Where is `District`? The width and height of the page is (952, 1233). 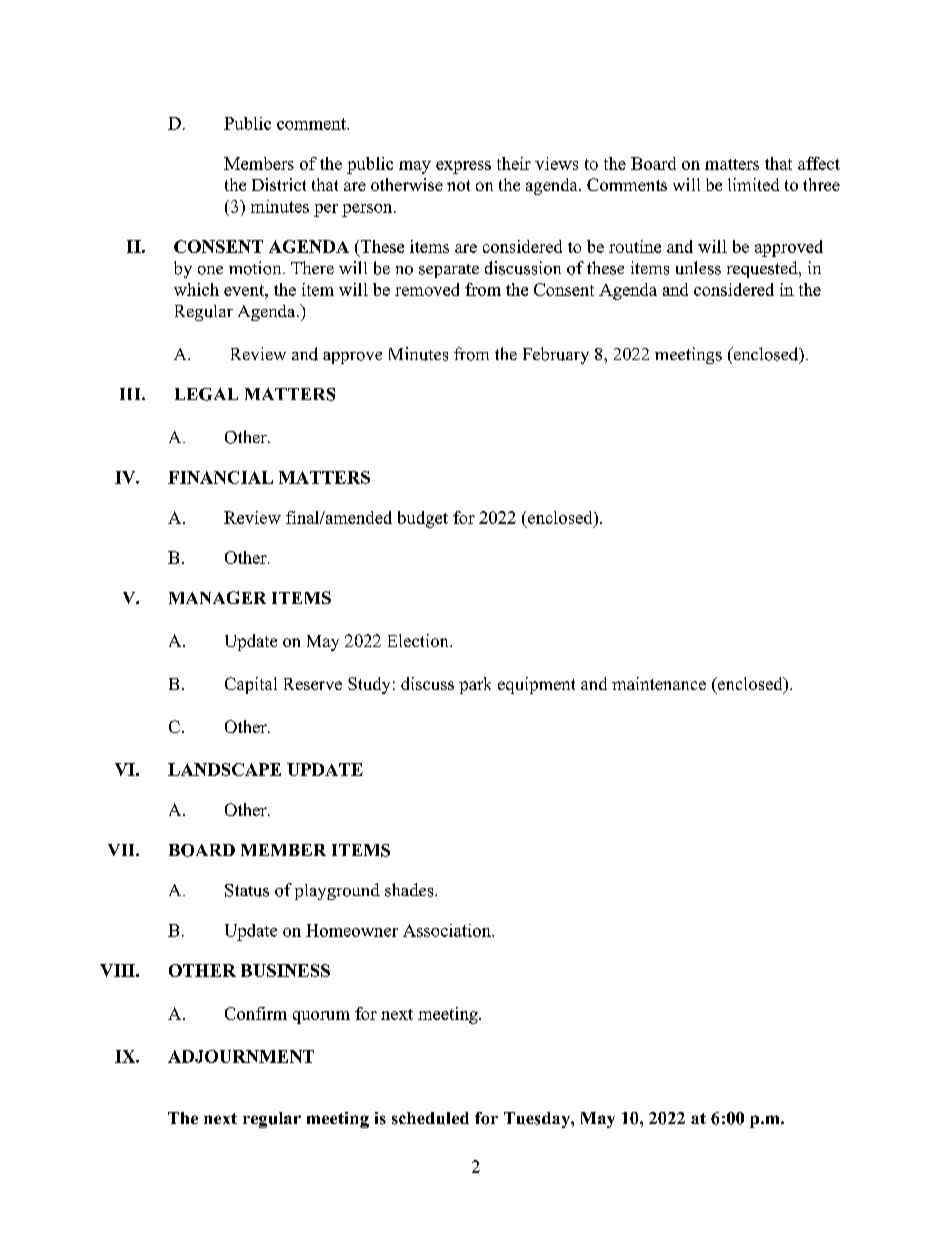
District is located at coordinates (279, 184).
